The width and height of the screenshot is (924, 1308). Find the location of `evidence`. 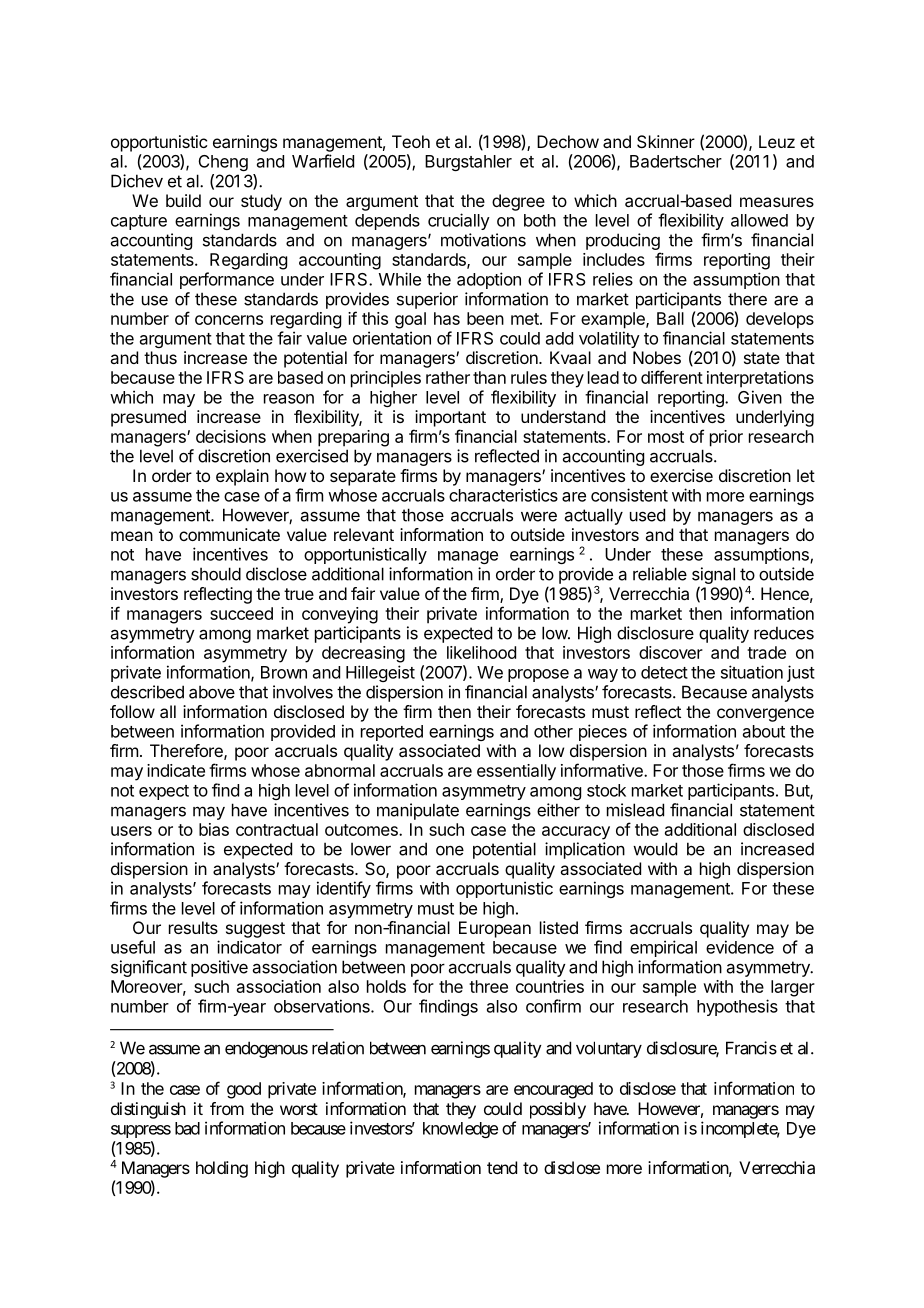

evidence is located at coordinates (740, 947).
